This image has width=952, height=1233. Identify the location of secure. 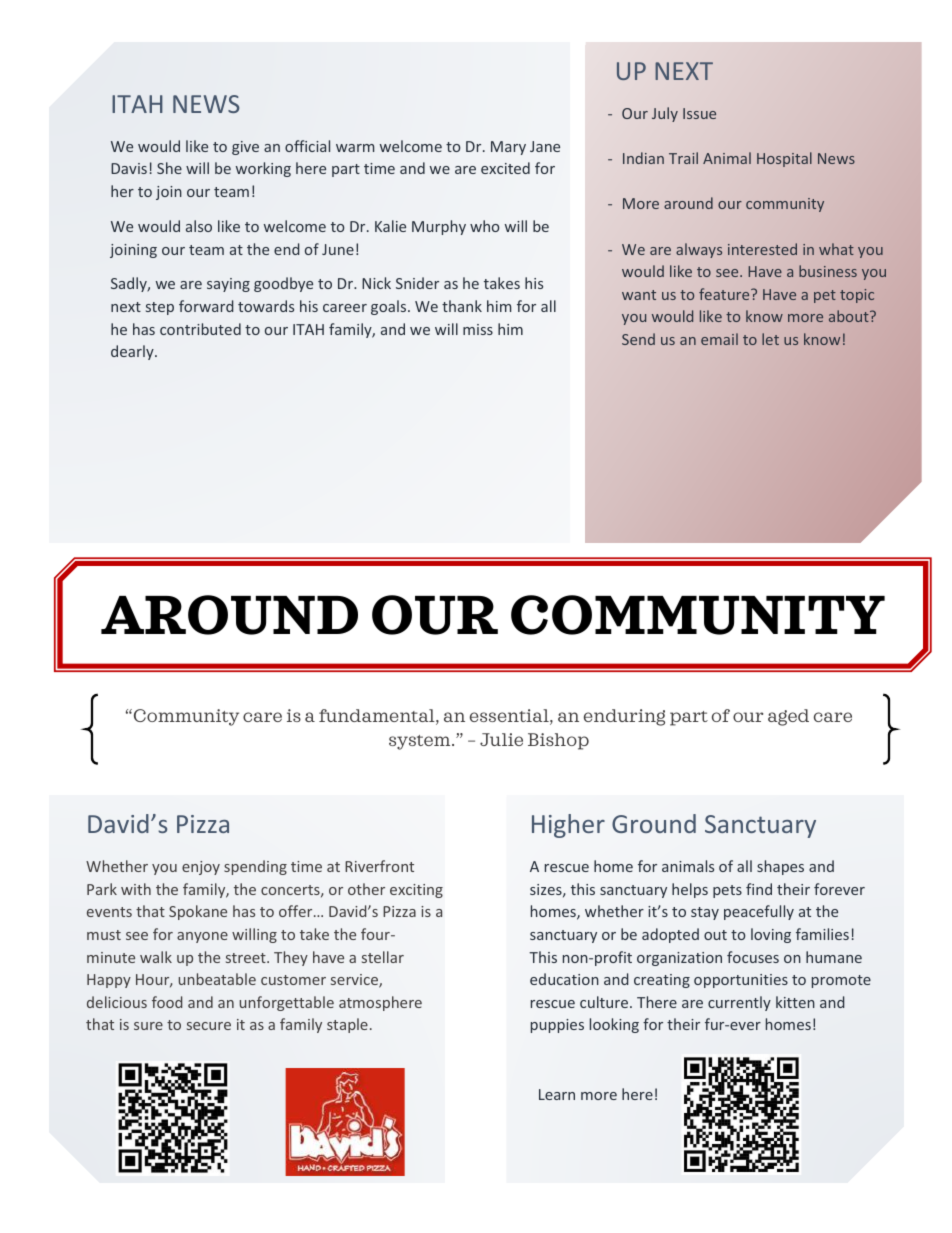
(209, 1026).
